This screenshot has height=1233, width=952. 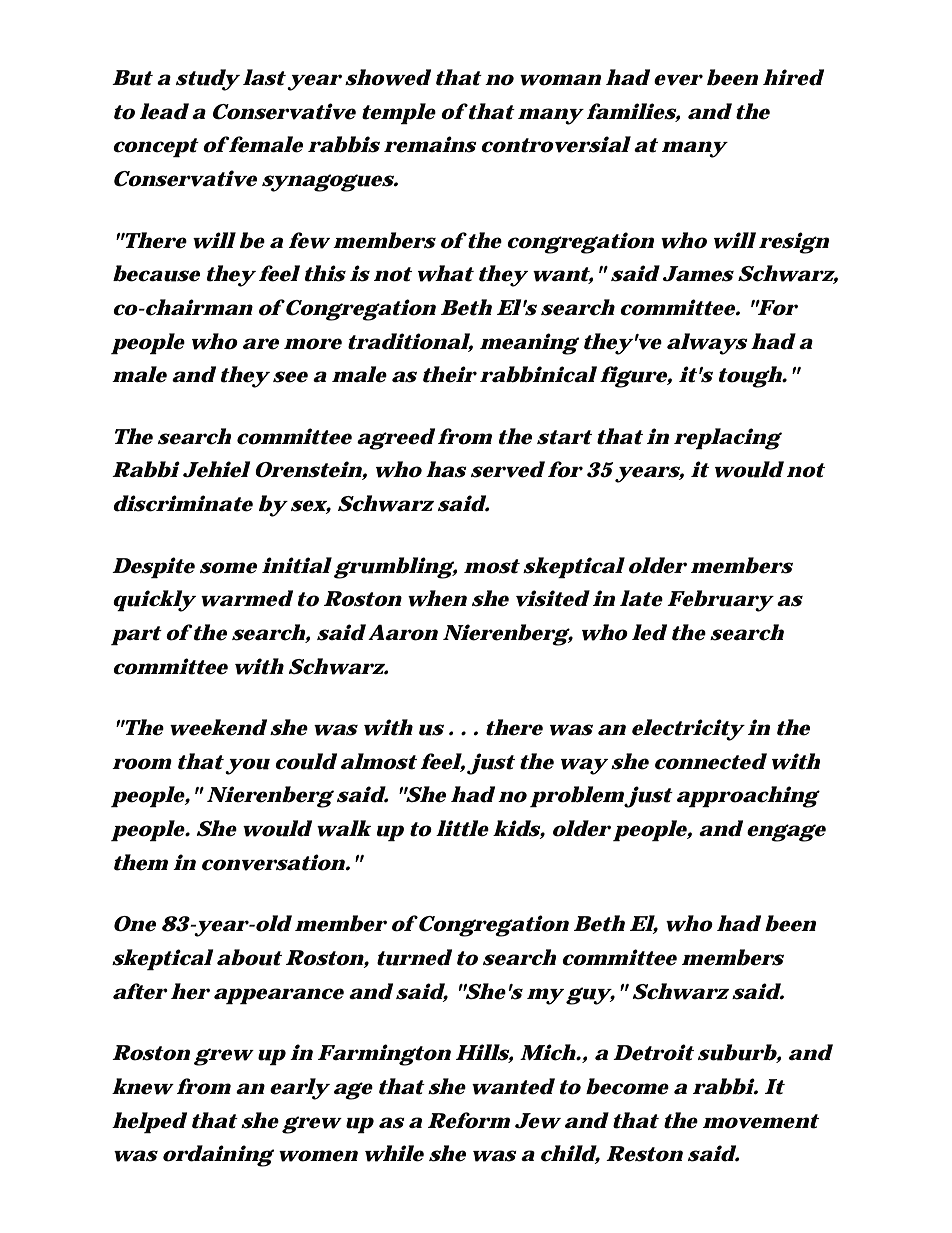 I want to click on remains, so click(x=430, y=144).
